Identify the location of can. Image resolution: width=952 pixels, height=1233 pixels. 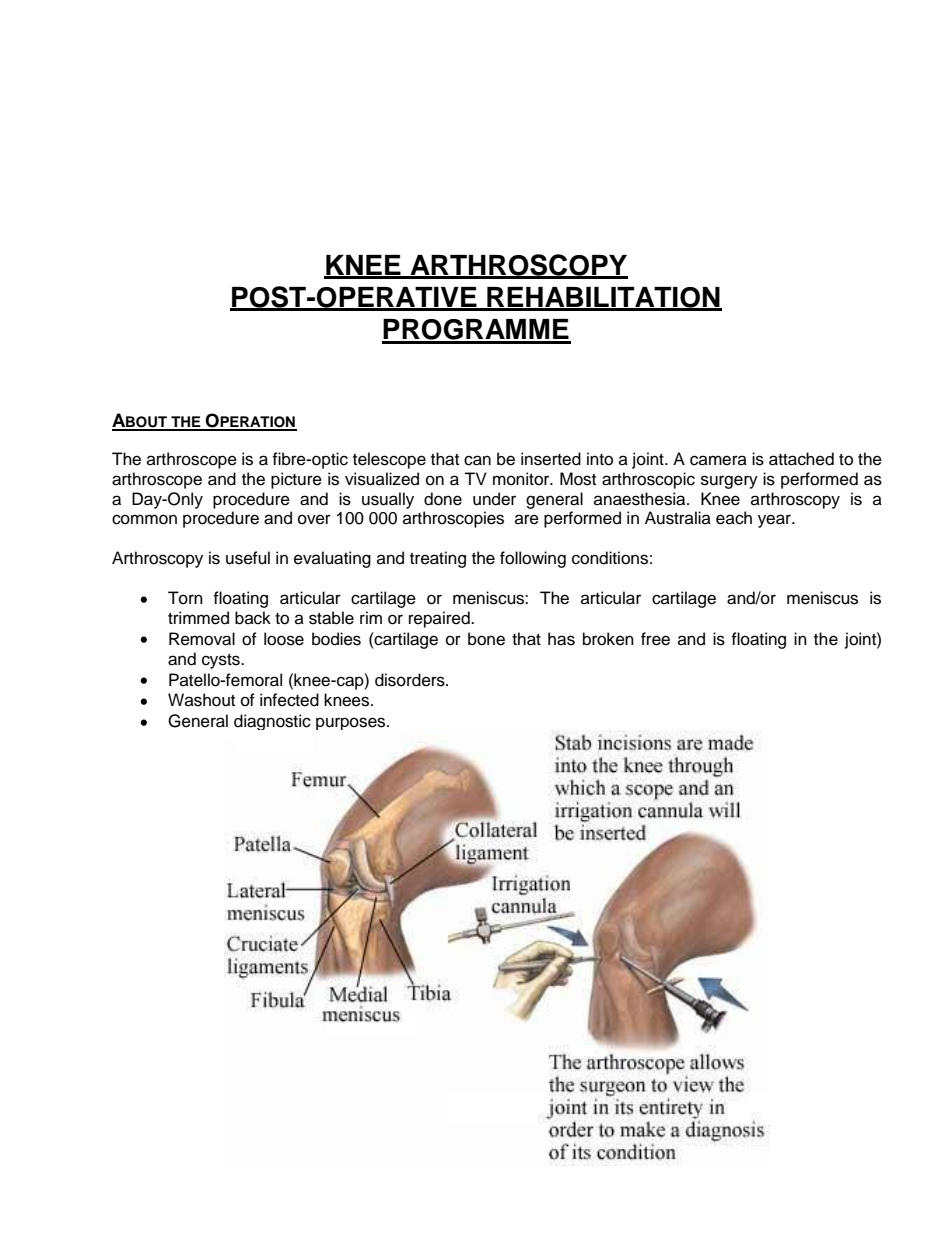
(477, 460).
